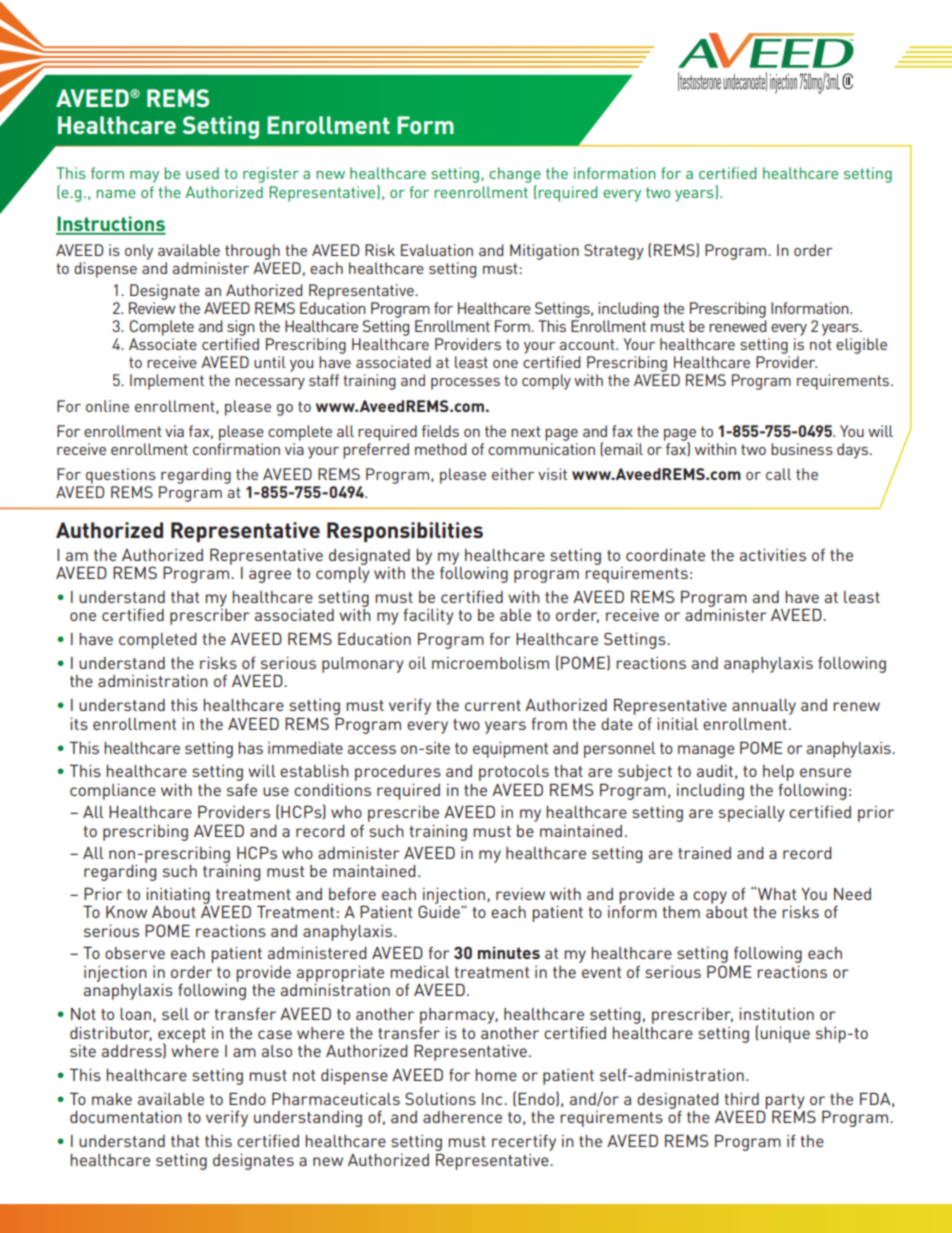 The height and width of the document is (1233, 952). What do you see at coordinates (440, 1098) in the document?
I see `Solutions` at bounding box center [440, 1098].
